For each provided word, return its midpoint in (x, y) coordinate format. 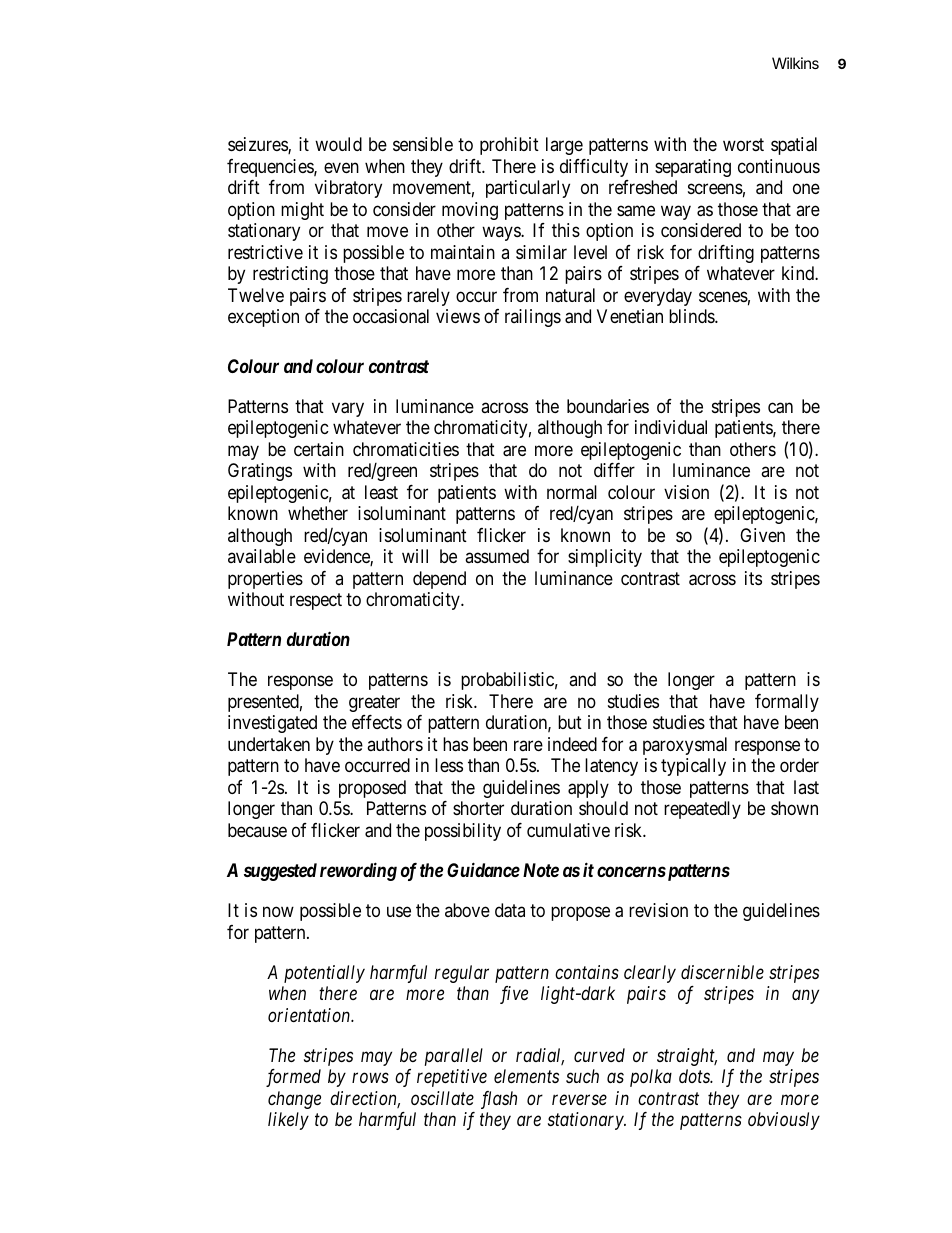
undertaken (269, 744)
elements (526, 1076)
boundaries (608, 406)
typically (693, 767)
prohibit (509, 146)
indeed (572, 744)
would (338, 144)
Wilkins (795, 63)
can (780, 408)
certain (319, 449)
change (294, 1100)
